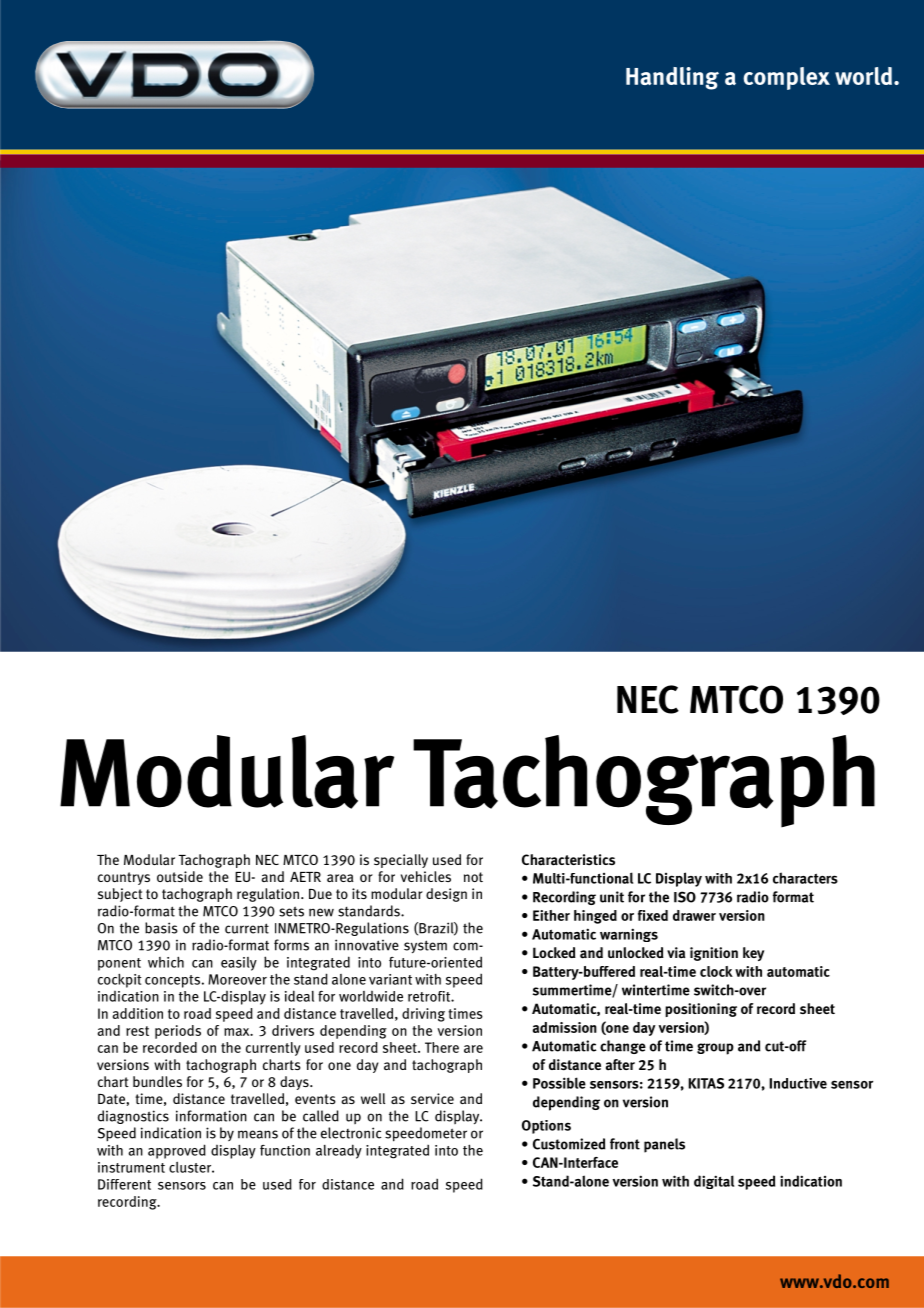  I want to click on outside, so click(180, 876).
